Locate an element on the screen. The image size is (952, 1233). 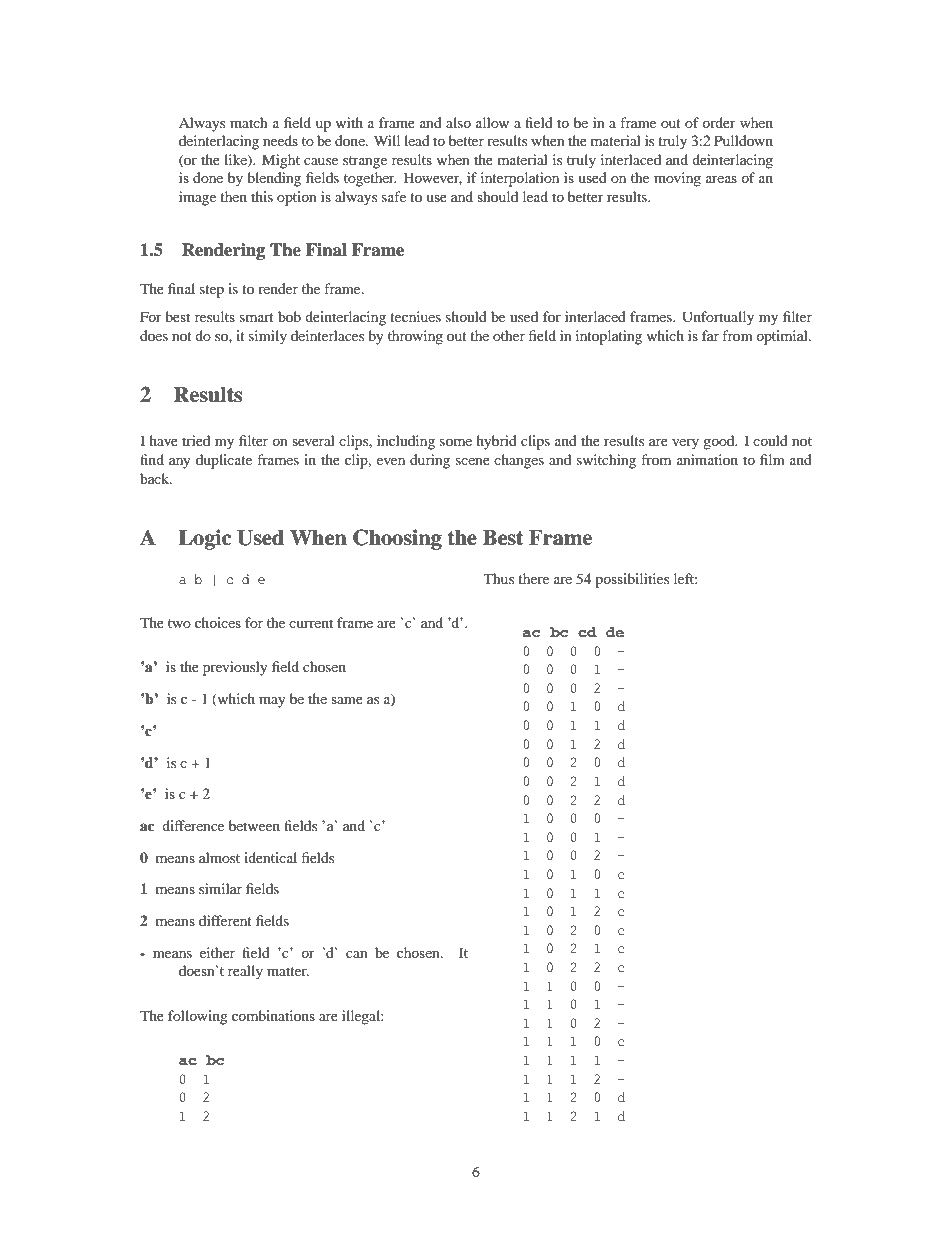
same is located at coordinates (347, 700).
